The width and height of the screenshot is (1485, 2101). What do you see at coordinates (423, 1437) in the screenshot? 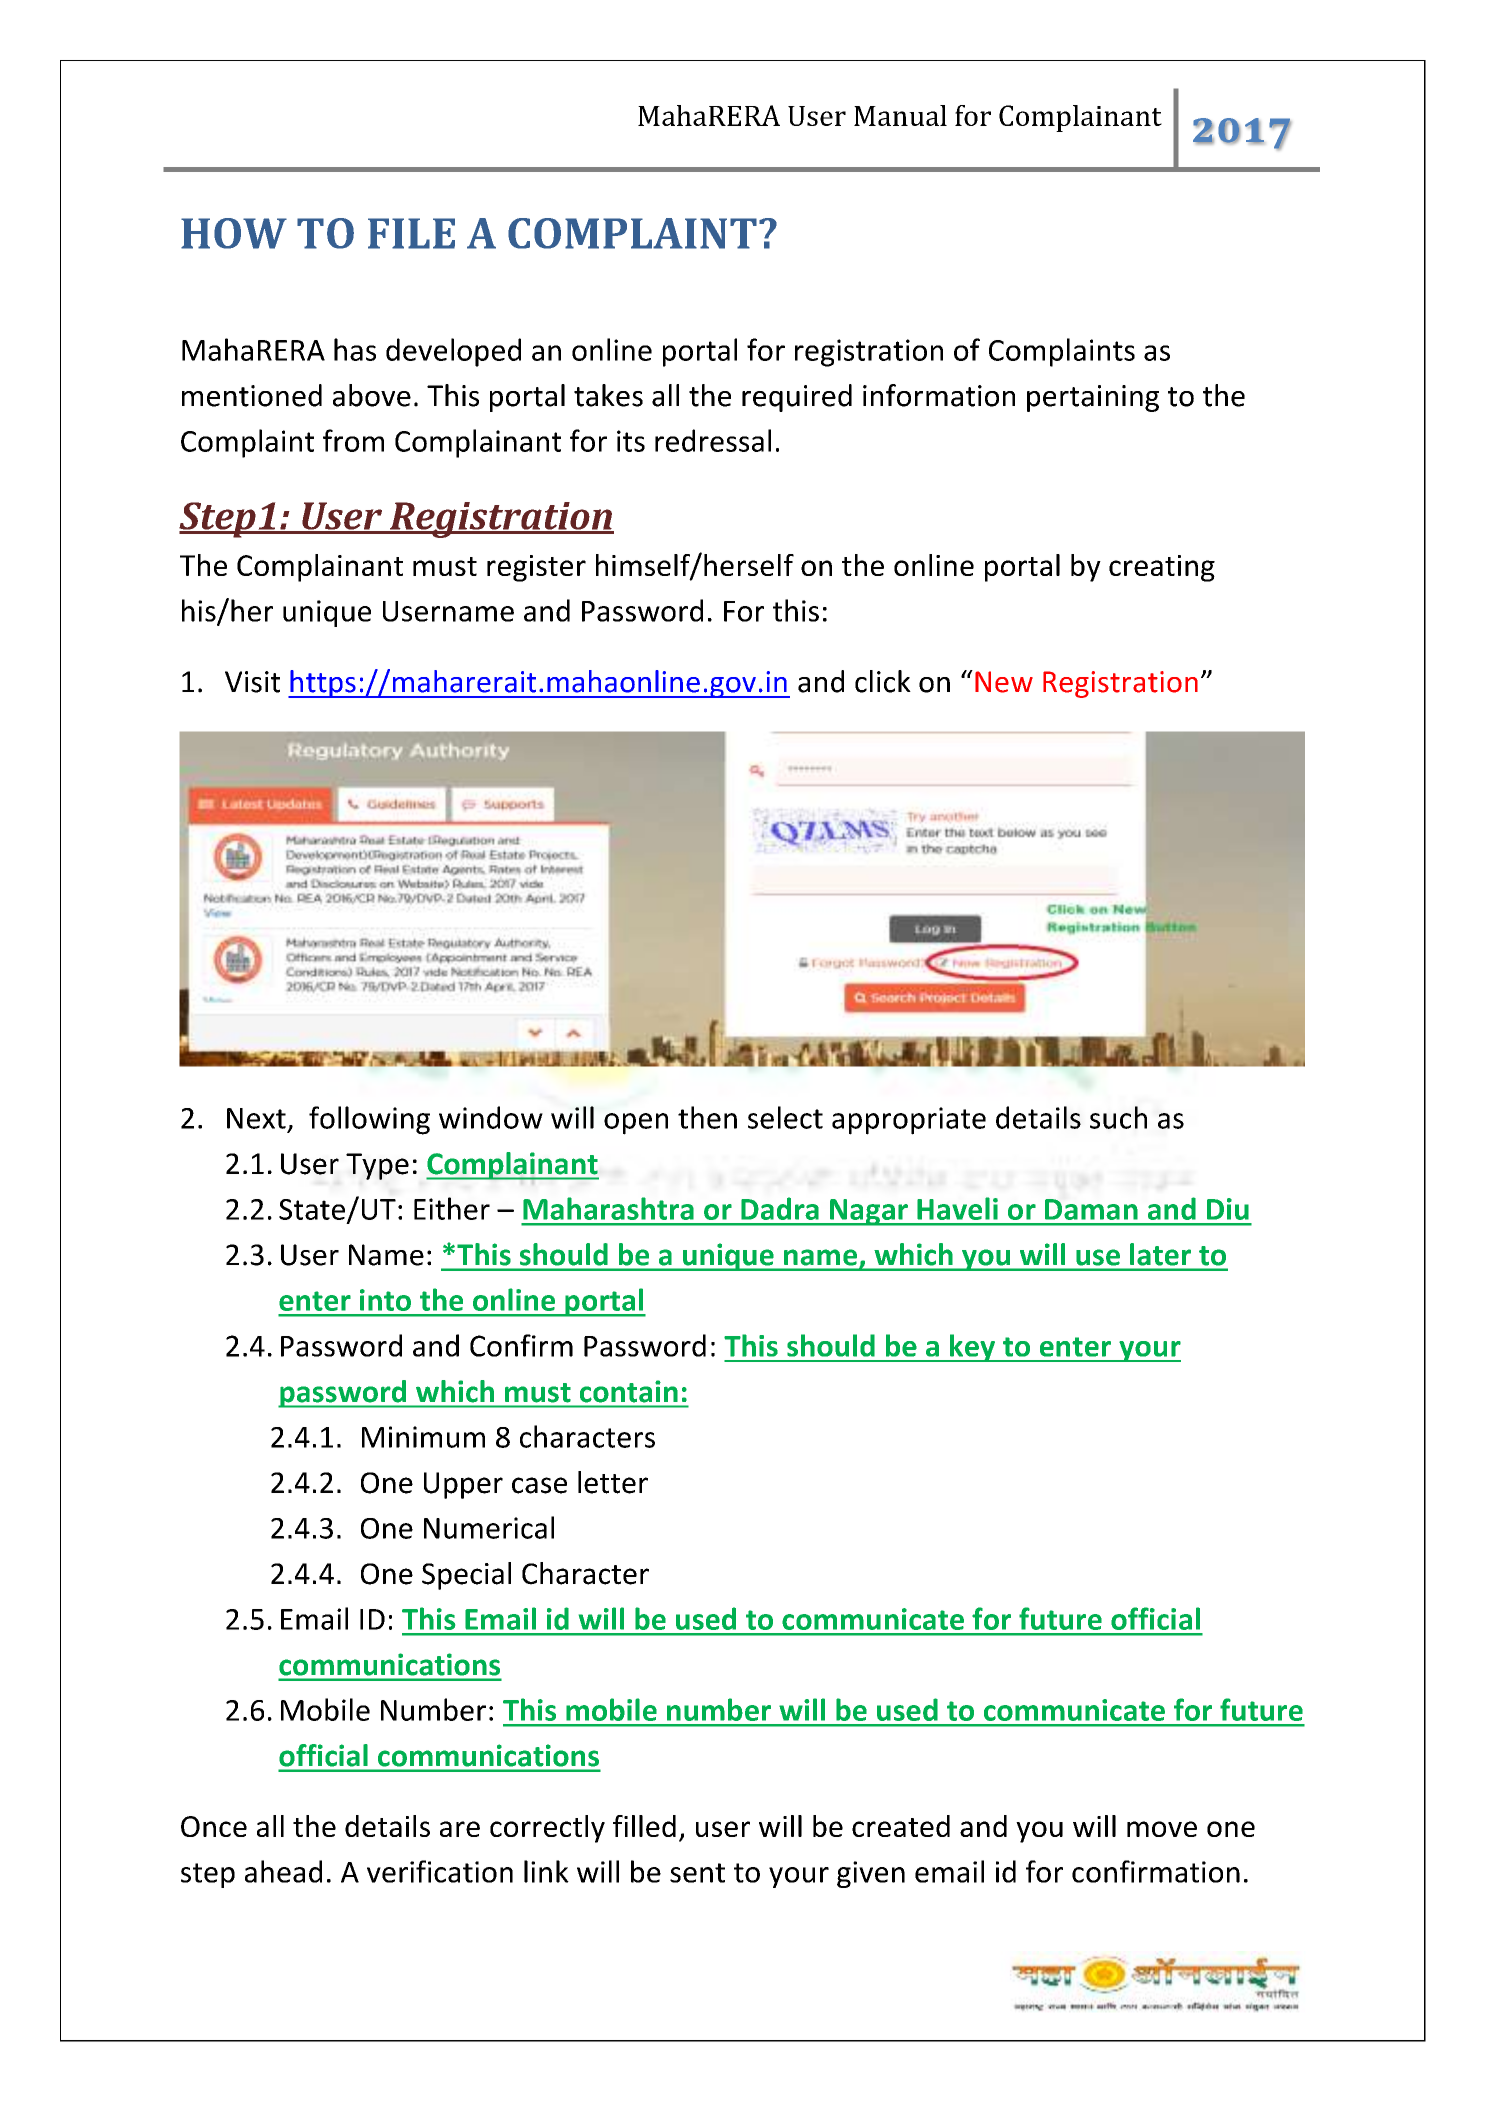
I see `Minimum` at bounding box center [423, 1437].
